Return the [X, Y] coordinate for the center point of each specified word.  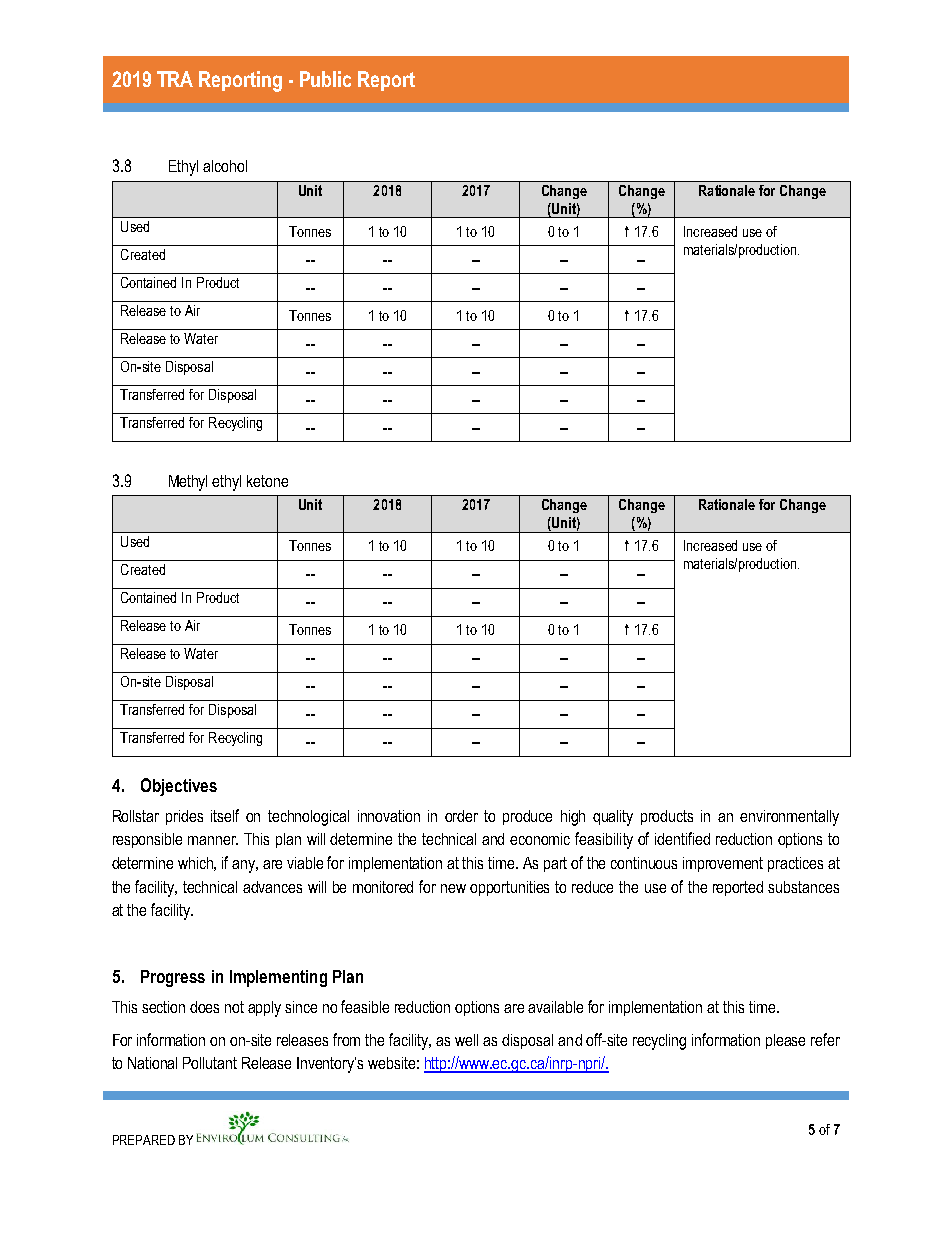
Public [325, 79]
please [785, 1041]
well [466, 1040]
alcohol [225, 166]
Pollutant [210, 1063]
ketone [267, 481]
